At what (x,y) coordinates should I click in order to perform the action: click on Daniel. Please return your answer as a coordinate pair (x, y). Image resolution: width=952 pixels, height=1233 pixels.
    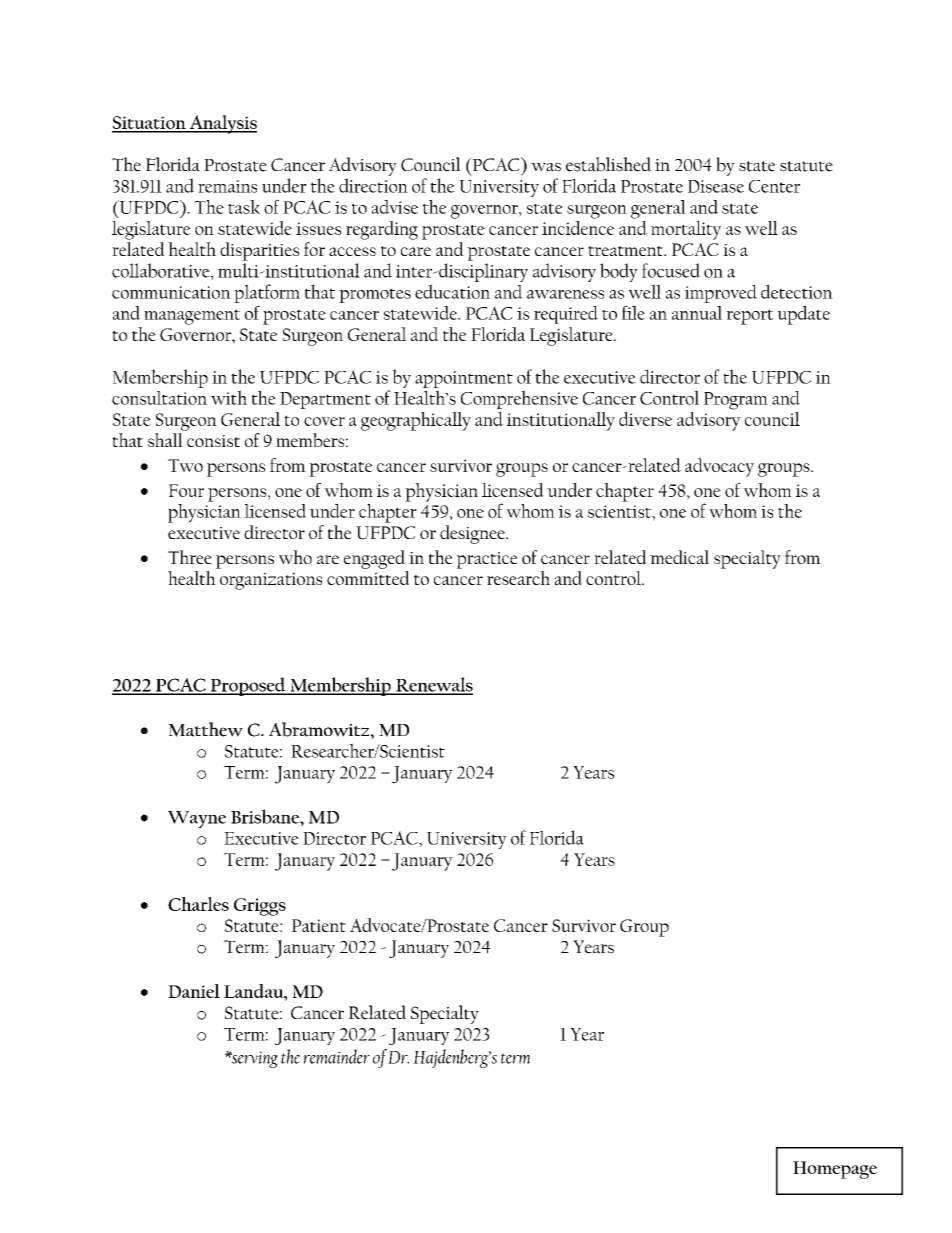
    Looking at the image, I should click on (194, 991).
